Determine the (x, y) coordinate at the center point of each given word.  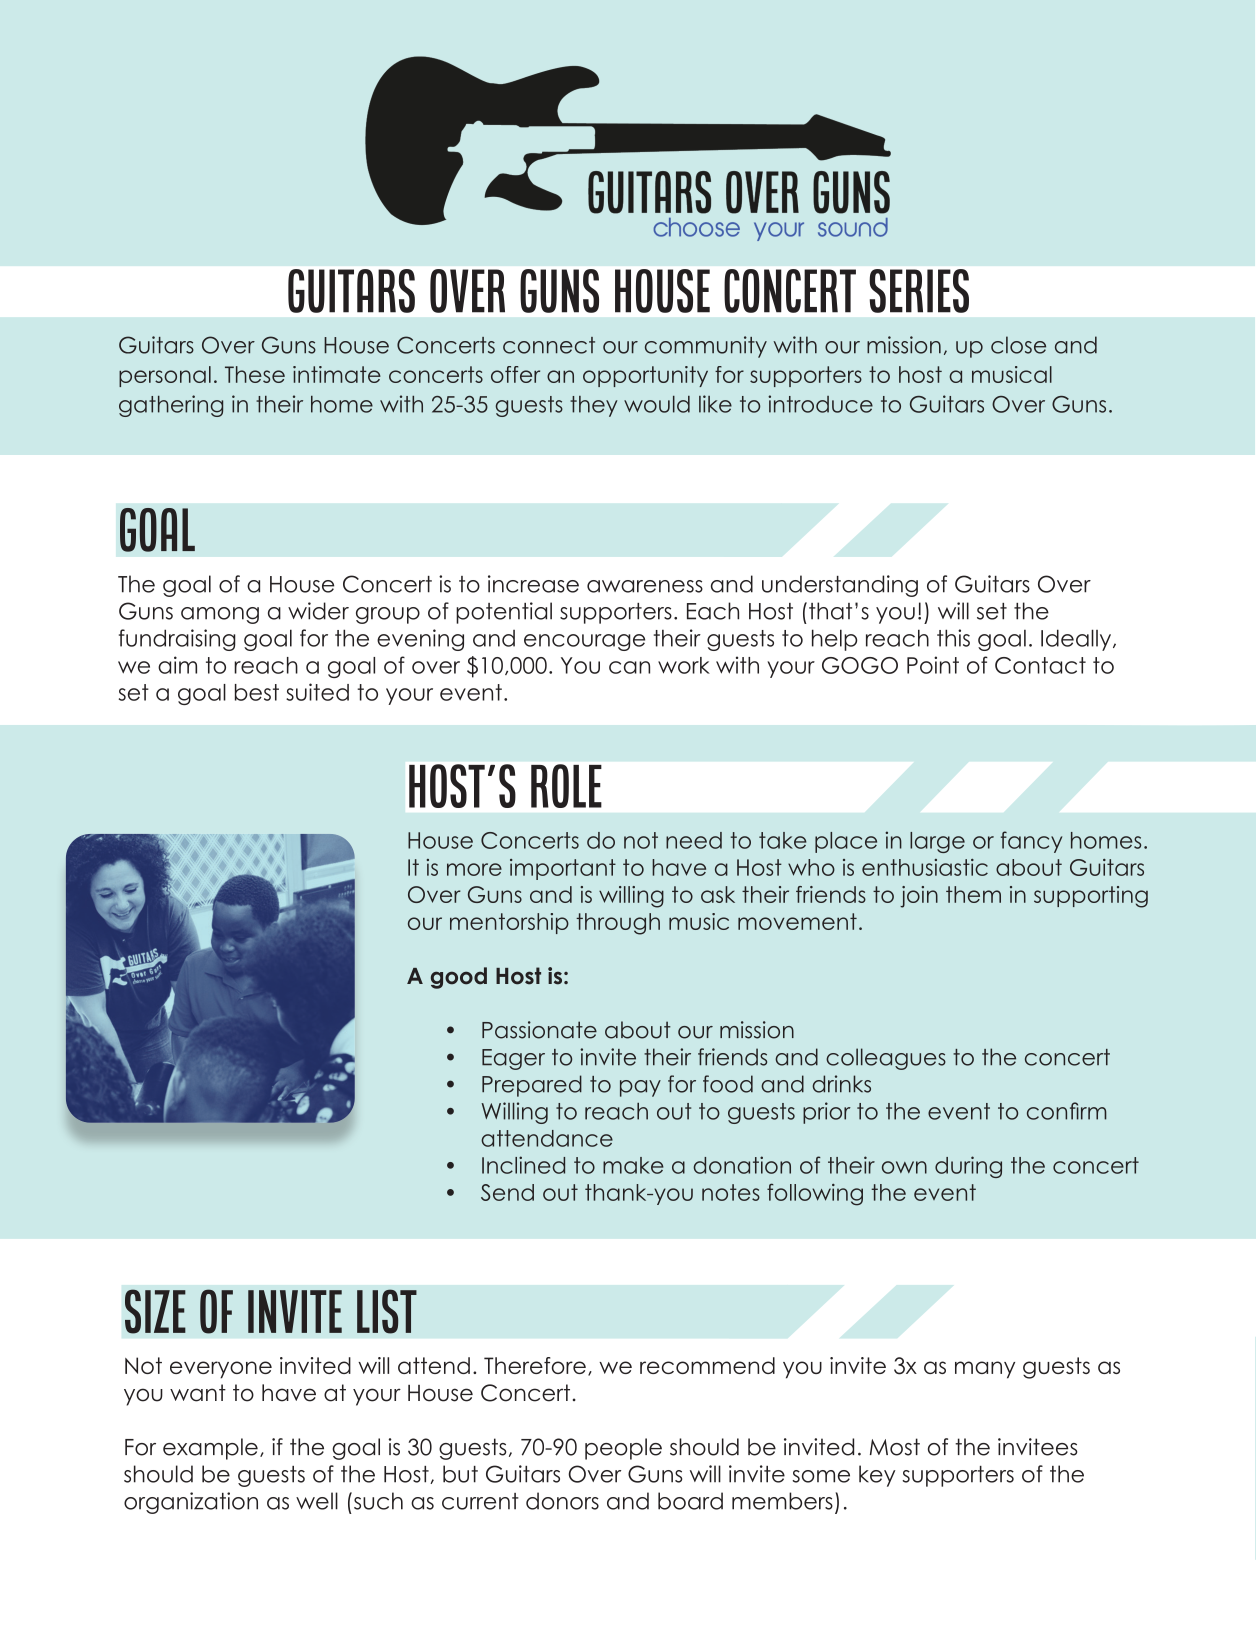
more (474, 869)
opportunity (645, 376)
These (255, 374)
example (210, 1449)
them (973, 894)
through (618, 924)
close (1018, 345)
